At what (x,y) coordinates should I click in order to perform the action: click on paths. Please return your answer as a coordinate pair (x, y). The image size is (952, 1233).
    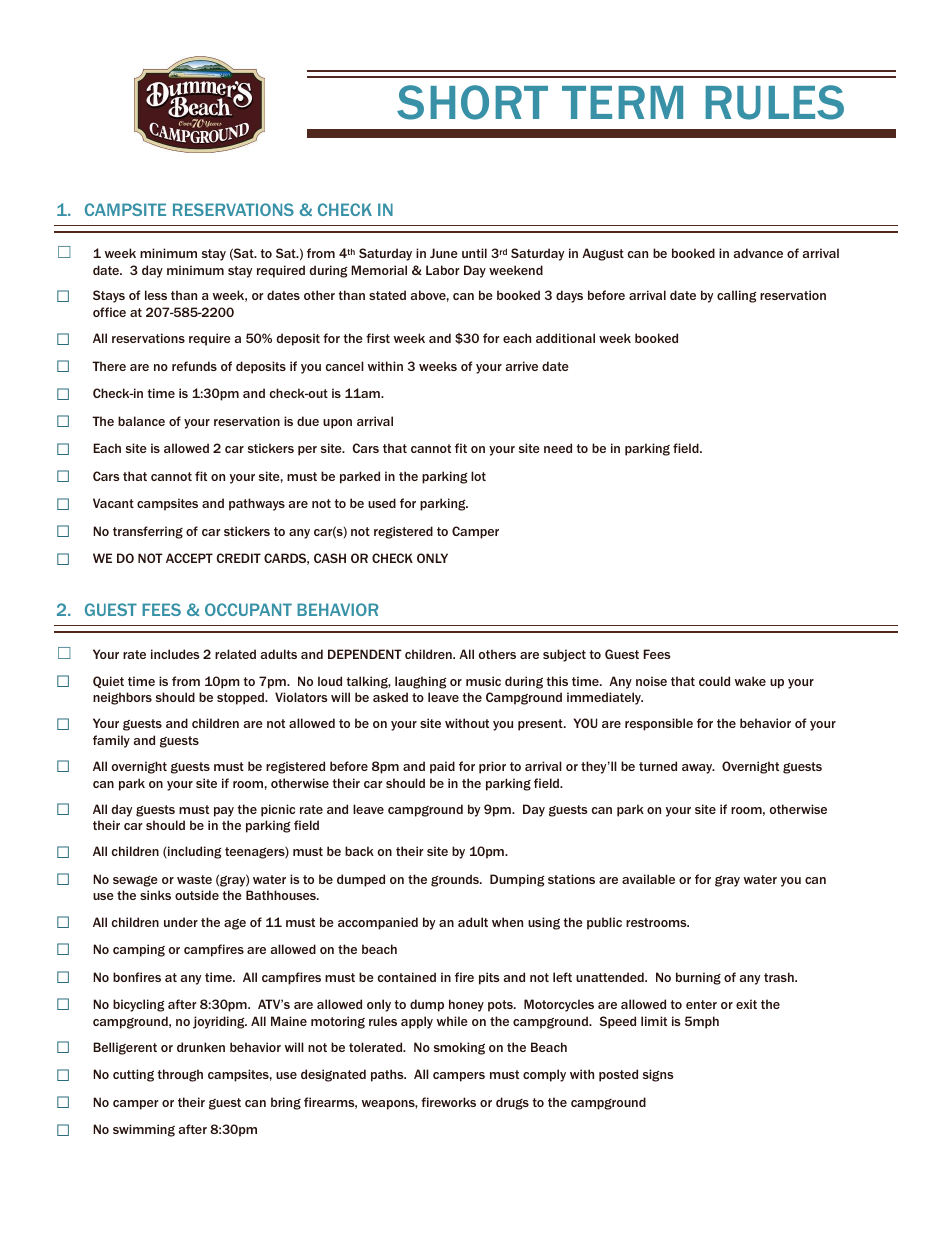
    Looking at the image, I should click on (388, 1075).
